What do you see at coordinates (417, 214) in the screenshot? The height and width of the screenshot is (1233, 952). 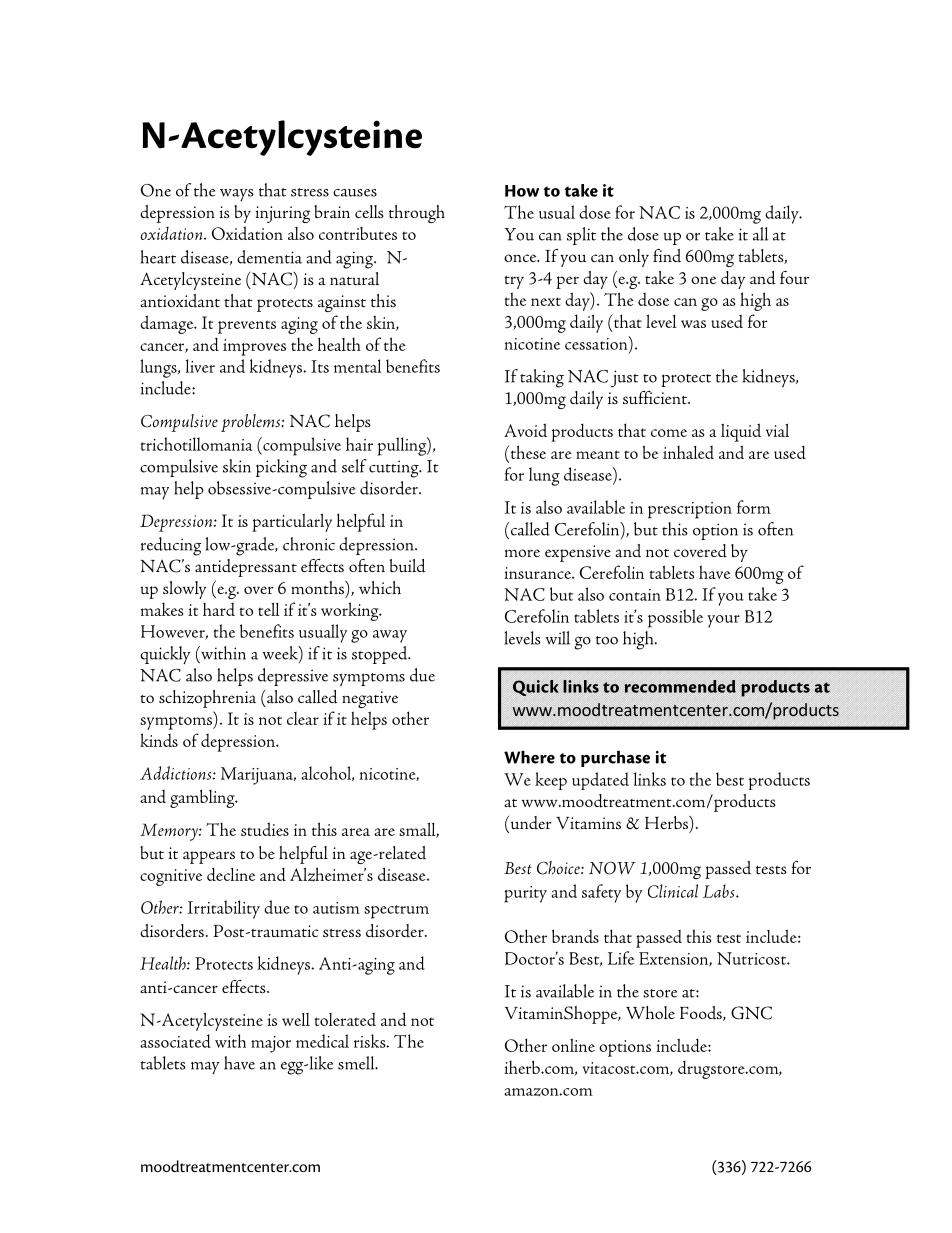 I see `through` at bounding box center [417, 214].
